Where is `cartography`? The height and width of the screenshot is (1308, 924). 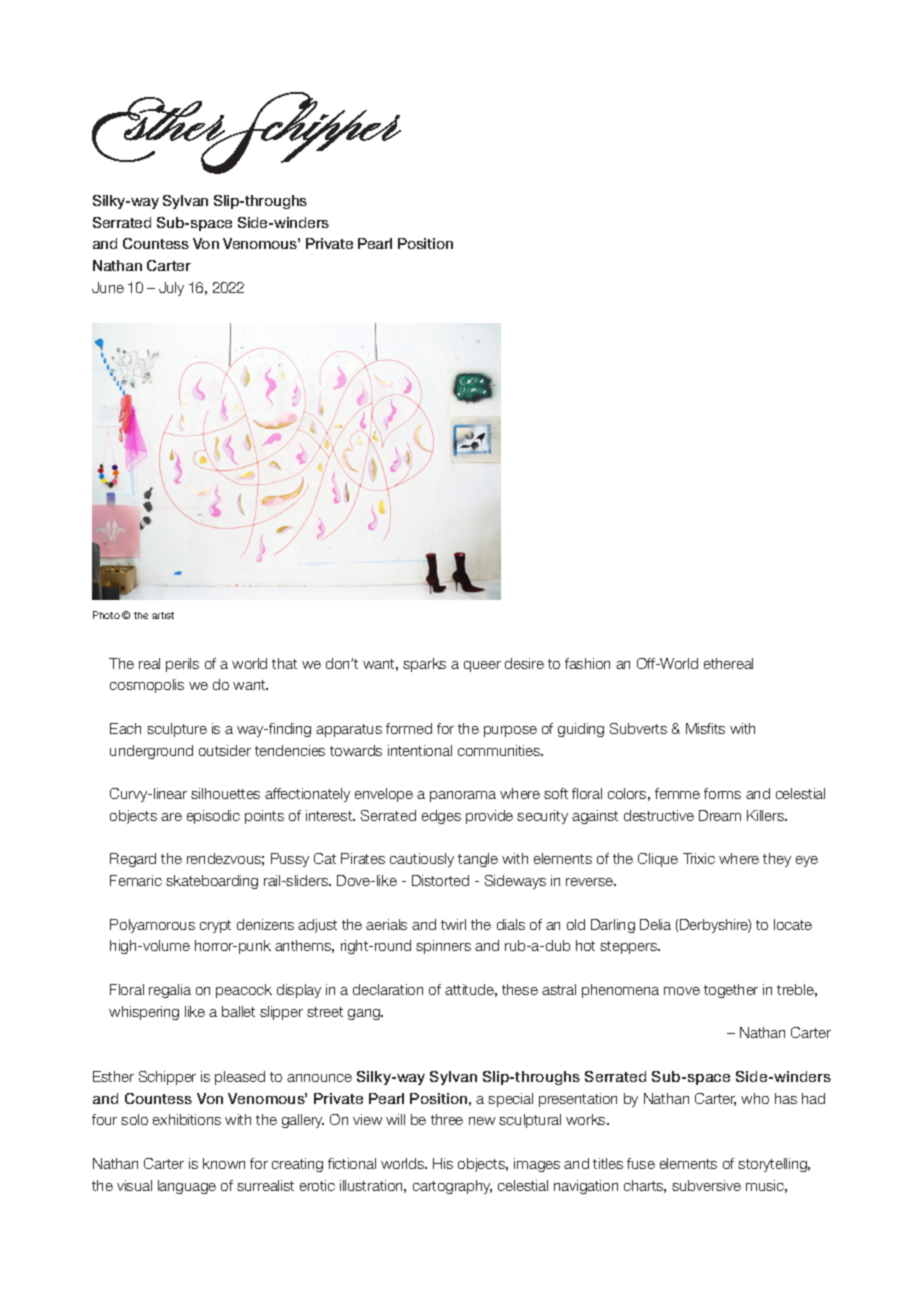
cartography is located at coordinates (452, 1187).
